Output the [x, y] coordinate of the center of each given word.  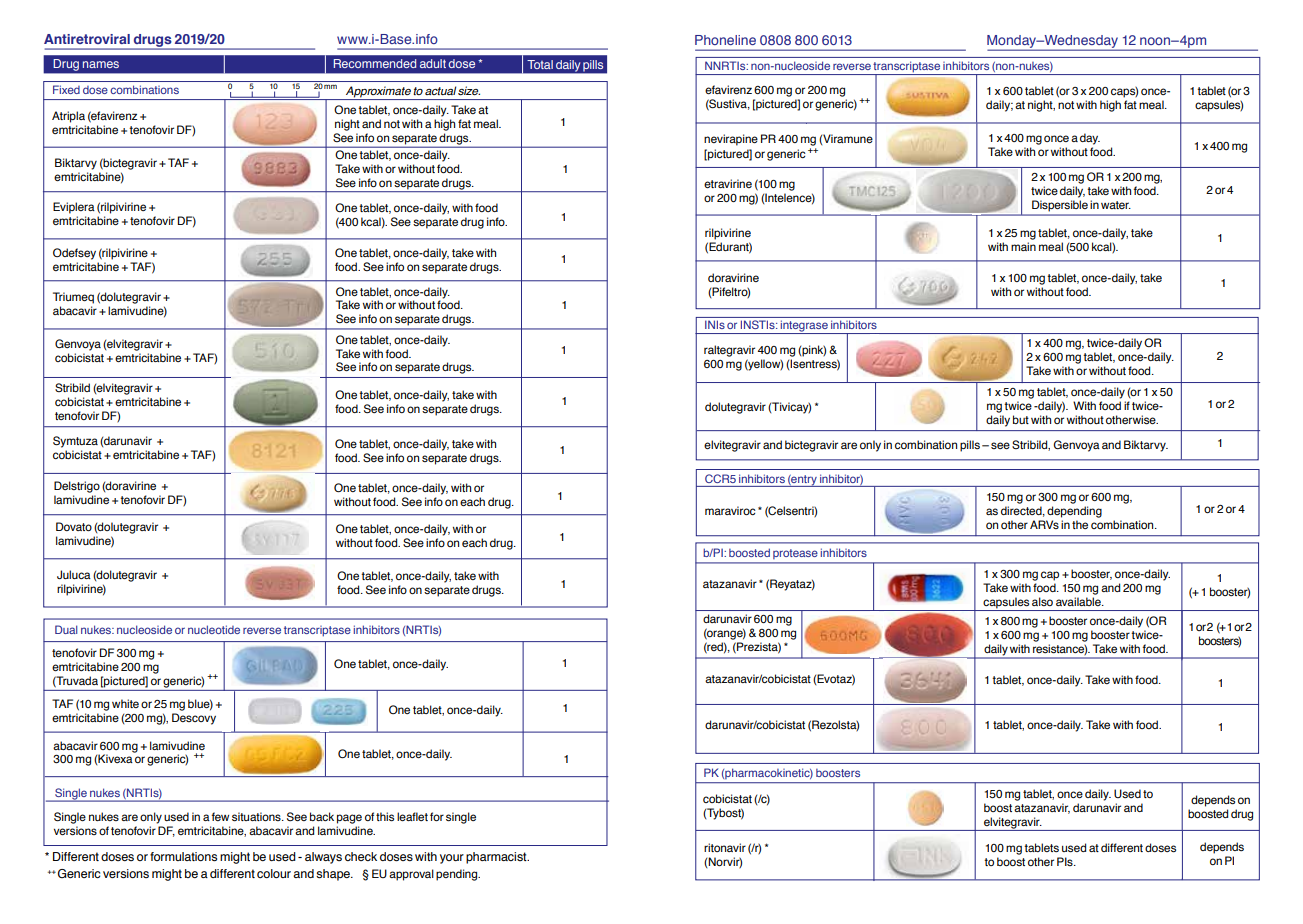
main [1023, 246]
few [220, 816]
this [385, 817]
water [1116, 205]
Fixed [66, 89]
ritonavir [725, 847]
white [125, 703]
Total [540, 64]
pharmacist [497, 858]
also [1042, 601]
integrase [804, 327]
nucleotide [214, 629]
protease [795, 554]
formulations [183, 857]
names [101, 64]
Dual [66, 629]
